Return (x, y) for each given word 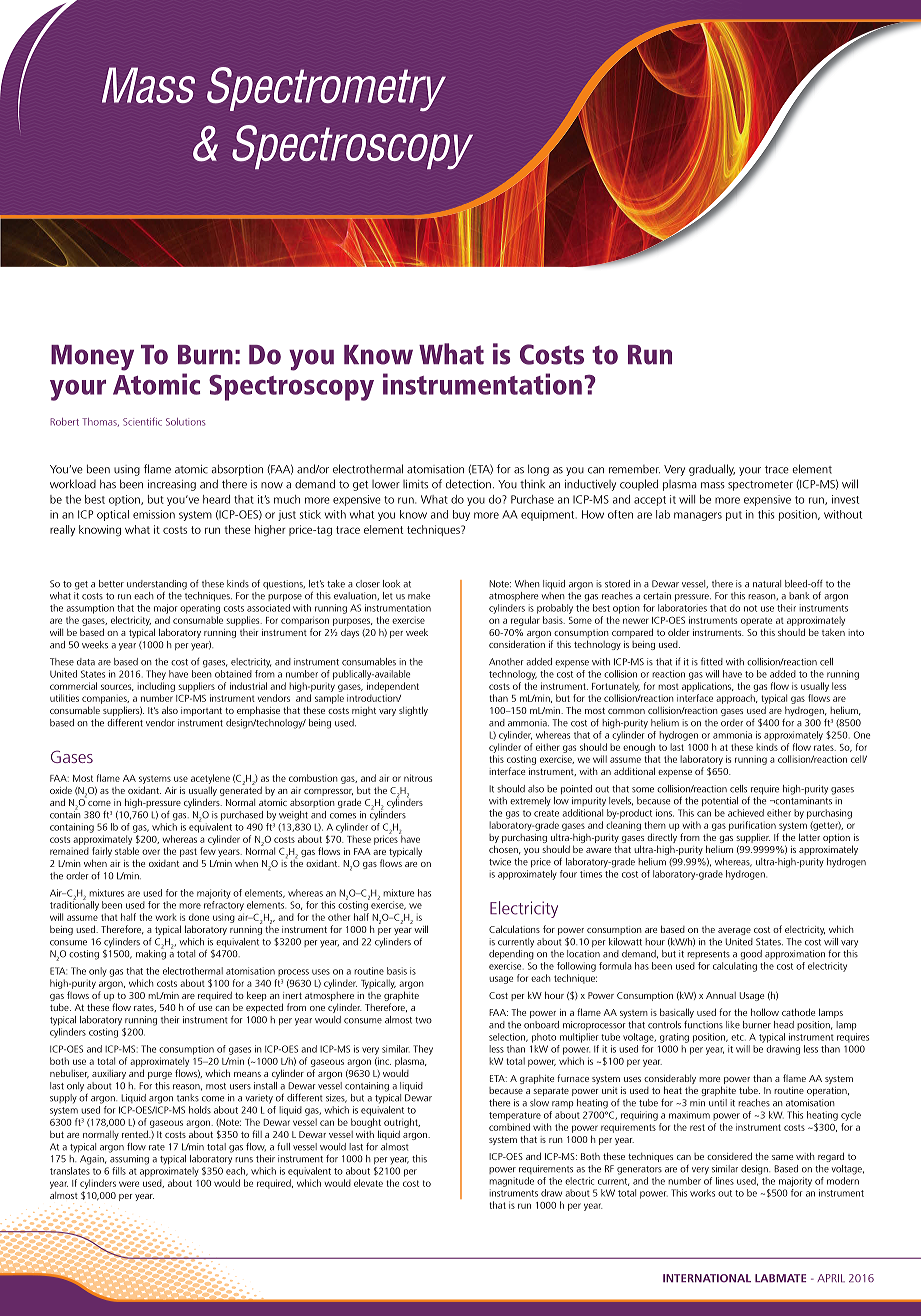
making (151, 953)
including (156, 687)
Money (92, 358)
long (538, 470)
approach (736, 699)
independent (393, 687)
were (129, 1184)
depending (511, 953)
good (751, 955)
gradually (712, 470)
